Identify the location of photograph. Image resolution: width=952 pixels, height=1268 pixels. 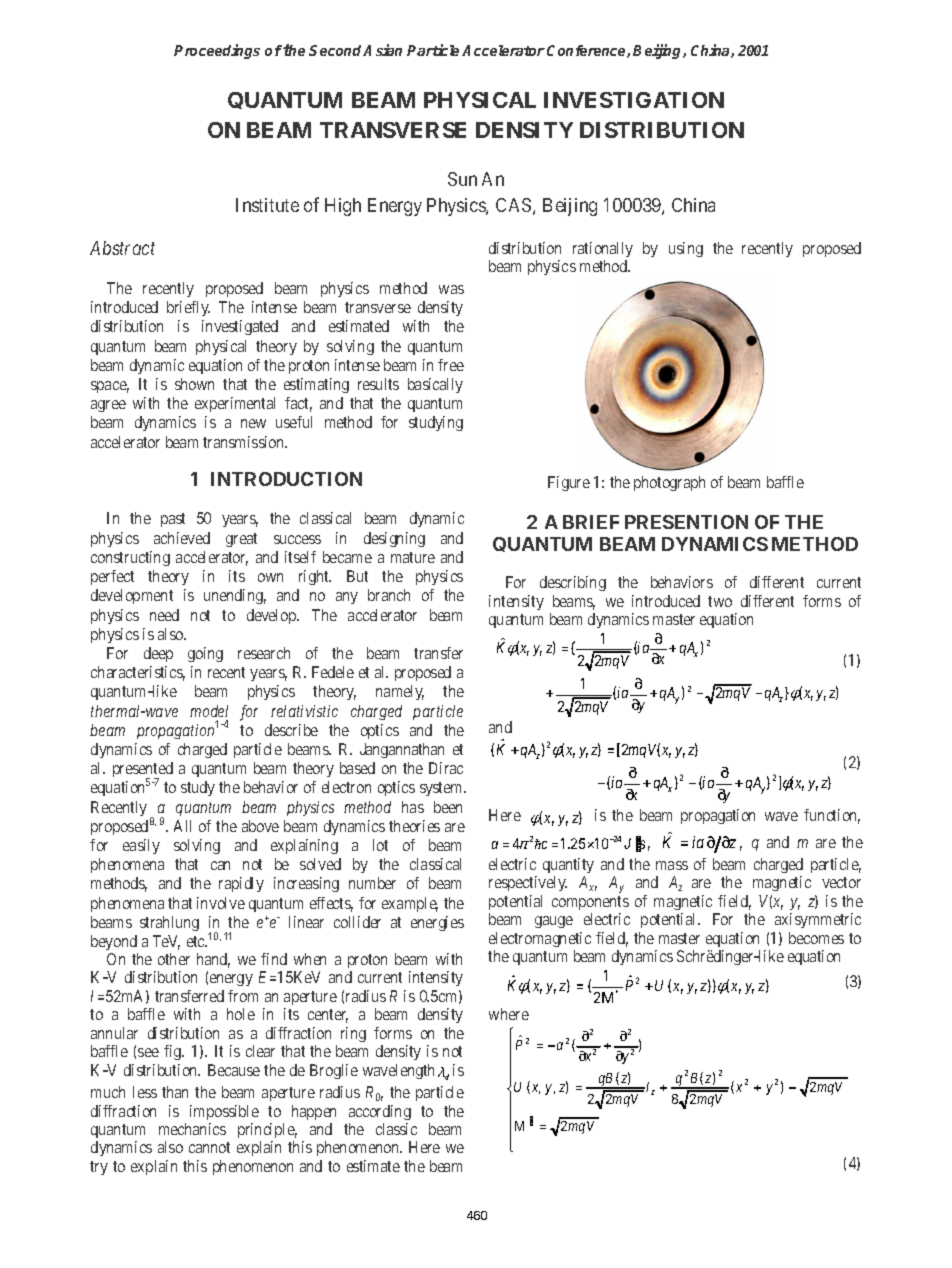
(669, 483).
